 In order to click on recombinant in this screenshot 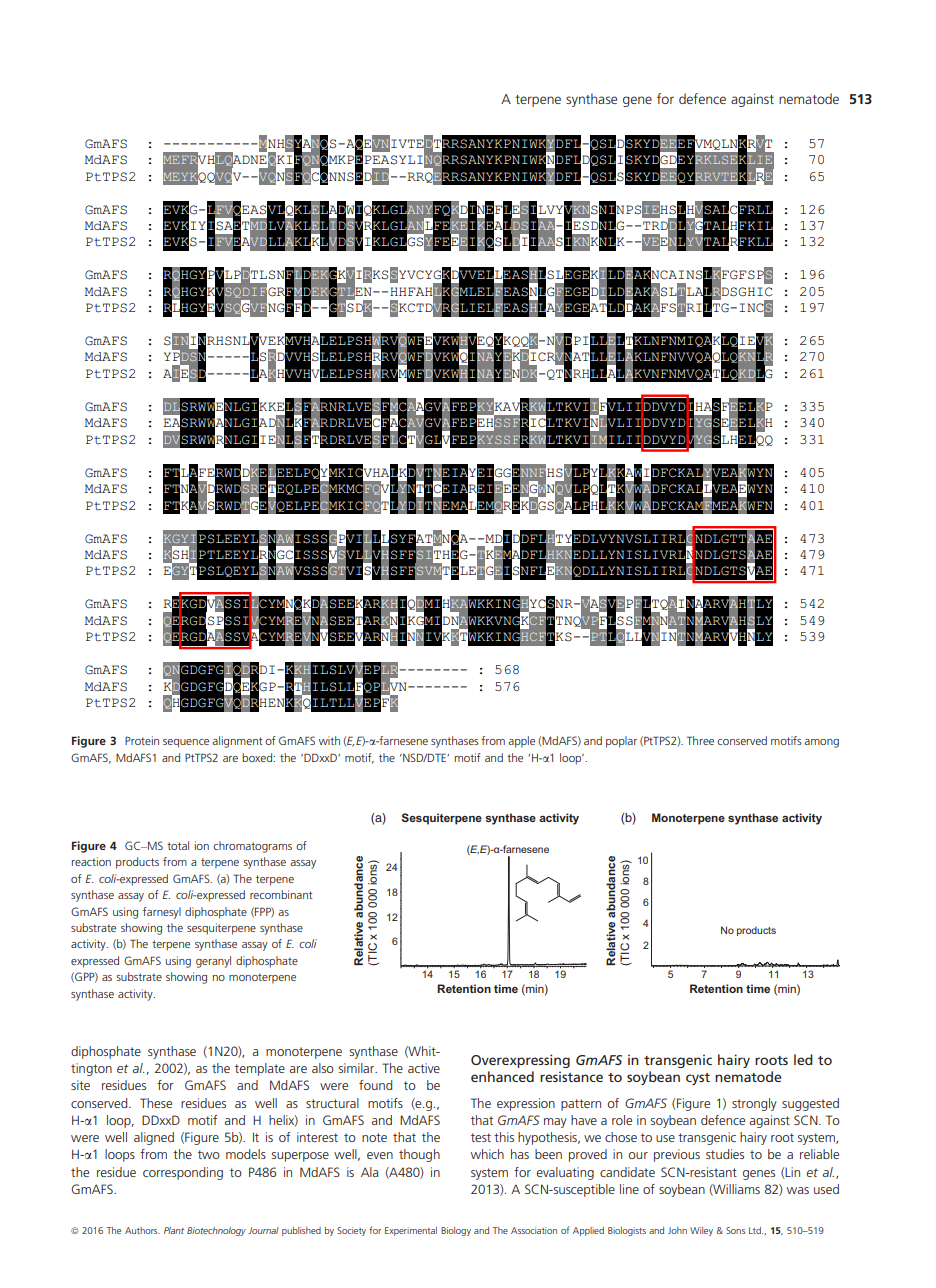, I will do `click(281, 894)`.
